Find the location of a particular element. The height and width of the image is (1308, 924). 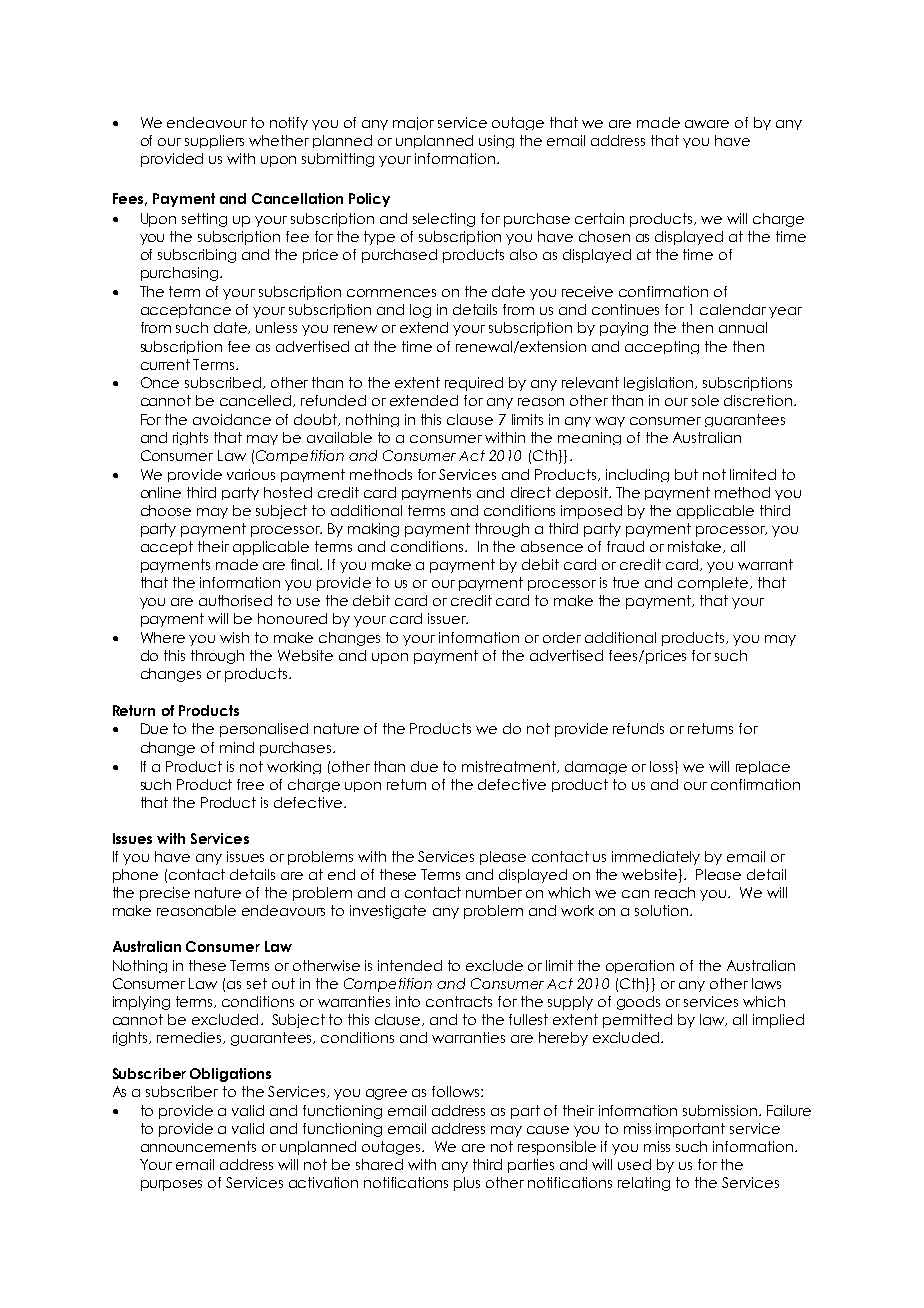

suppliers is located at coordinates (214, 141).
